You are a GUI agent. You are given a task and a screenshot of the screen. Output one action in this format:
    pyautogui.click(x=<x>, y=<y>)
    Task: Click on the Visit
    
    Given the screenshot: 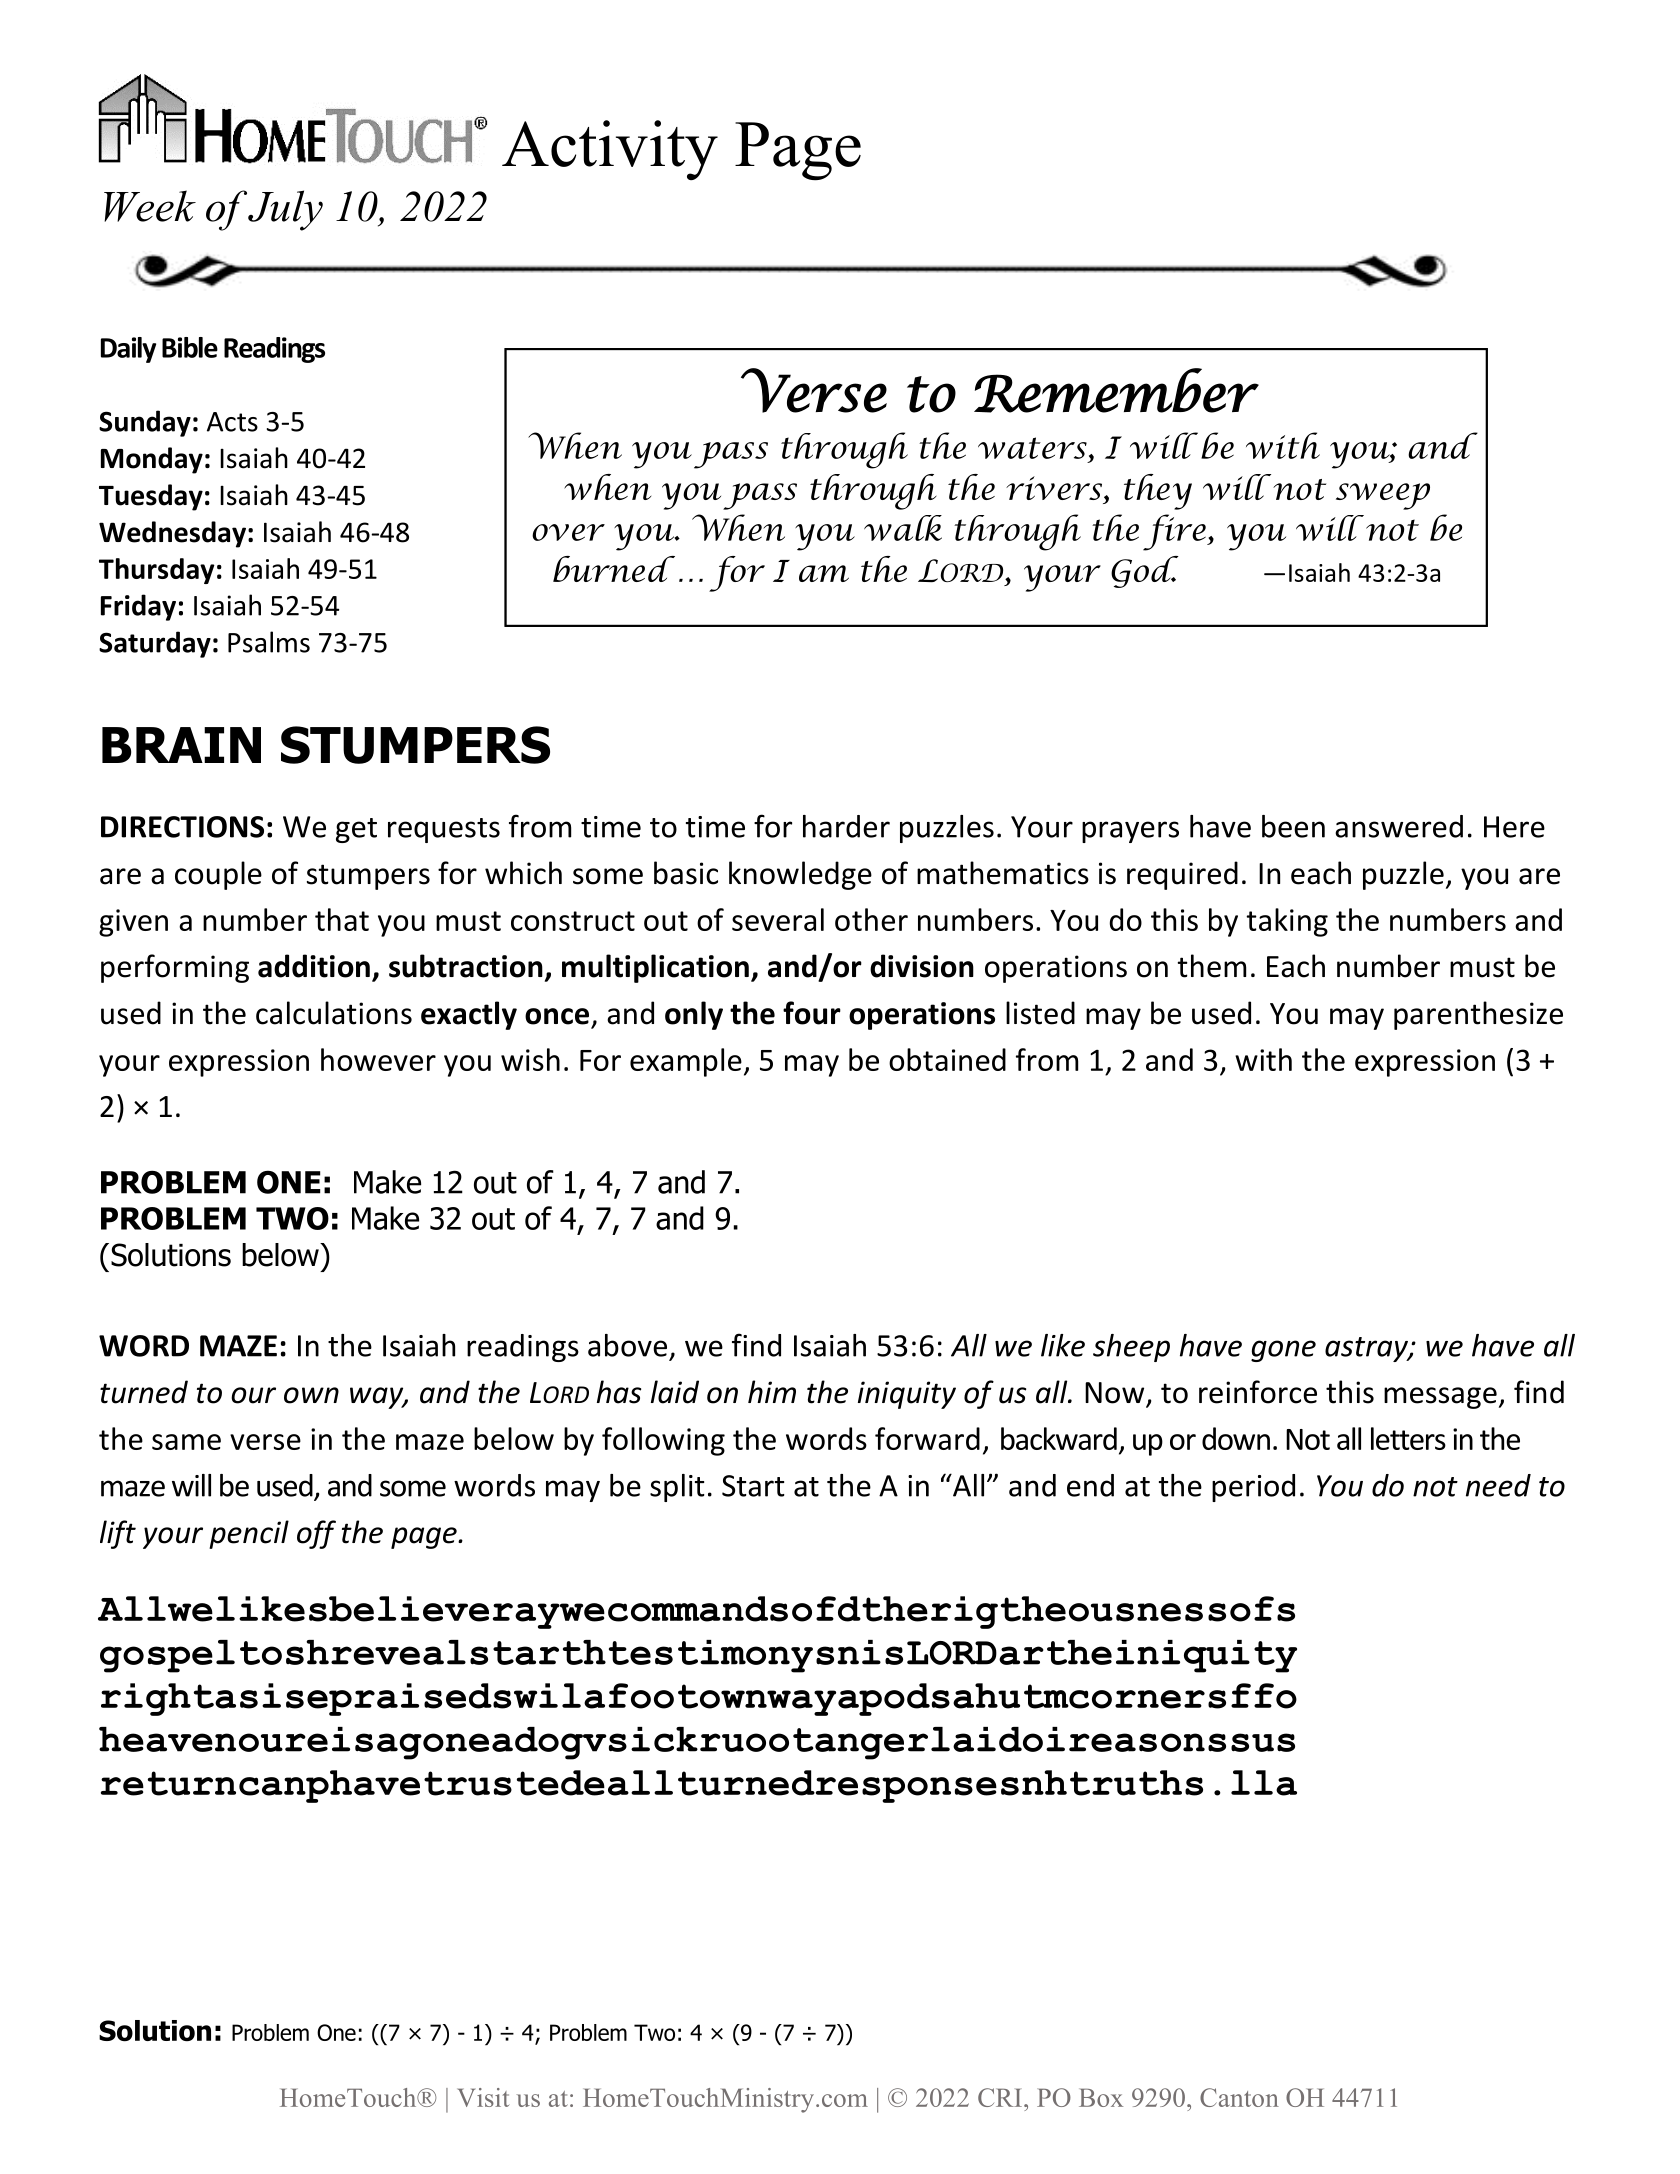 What is the action you would take?
    pyautogui.click(x=483, y=2097)
